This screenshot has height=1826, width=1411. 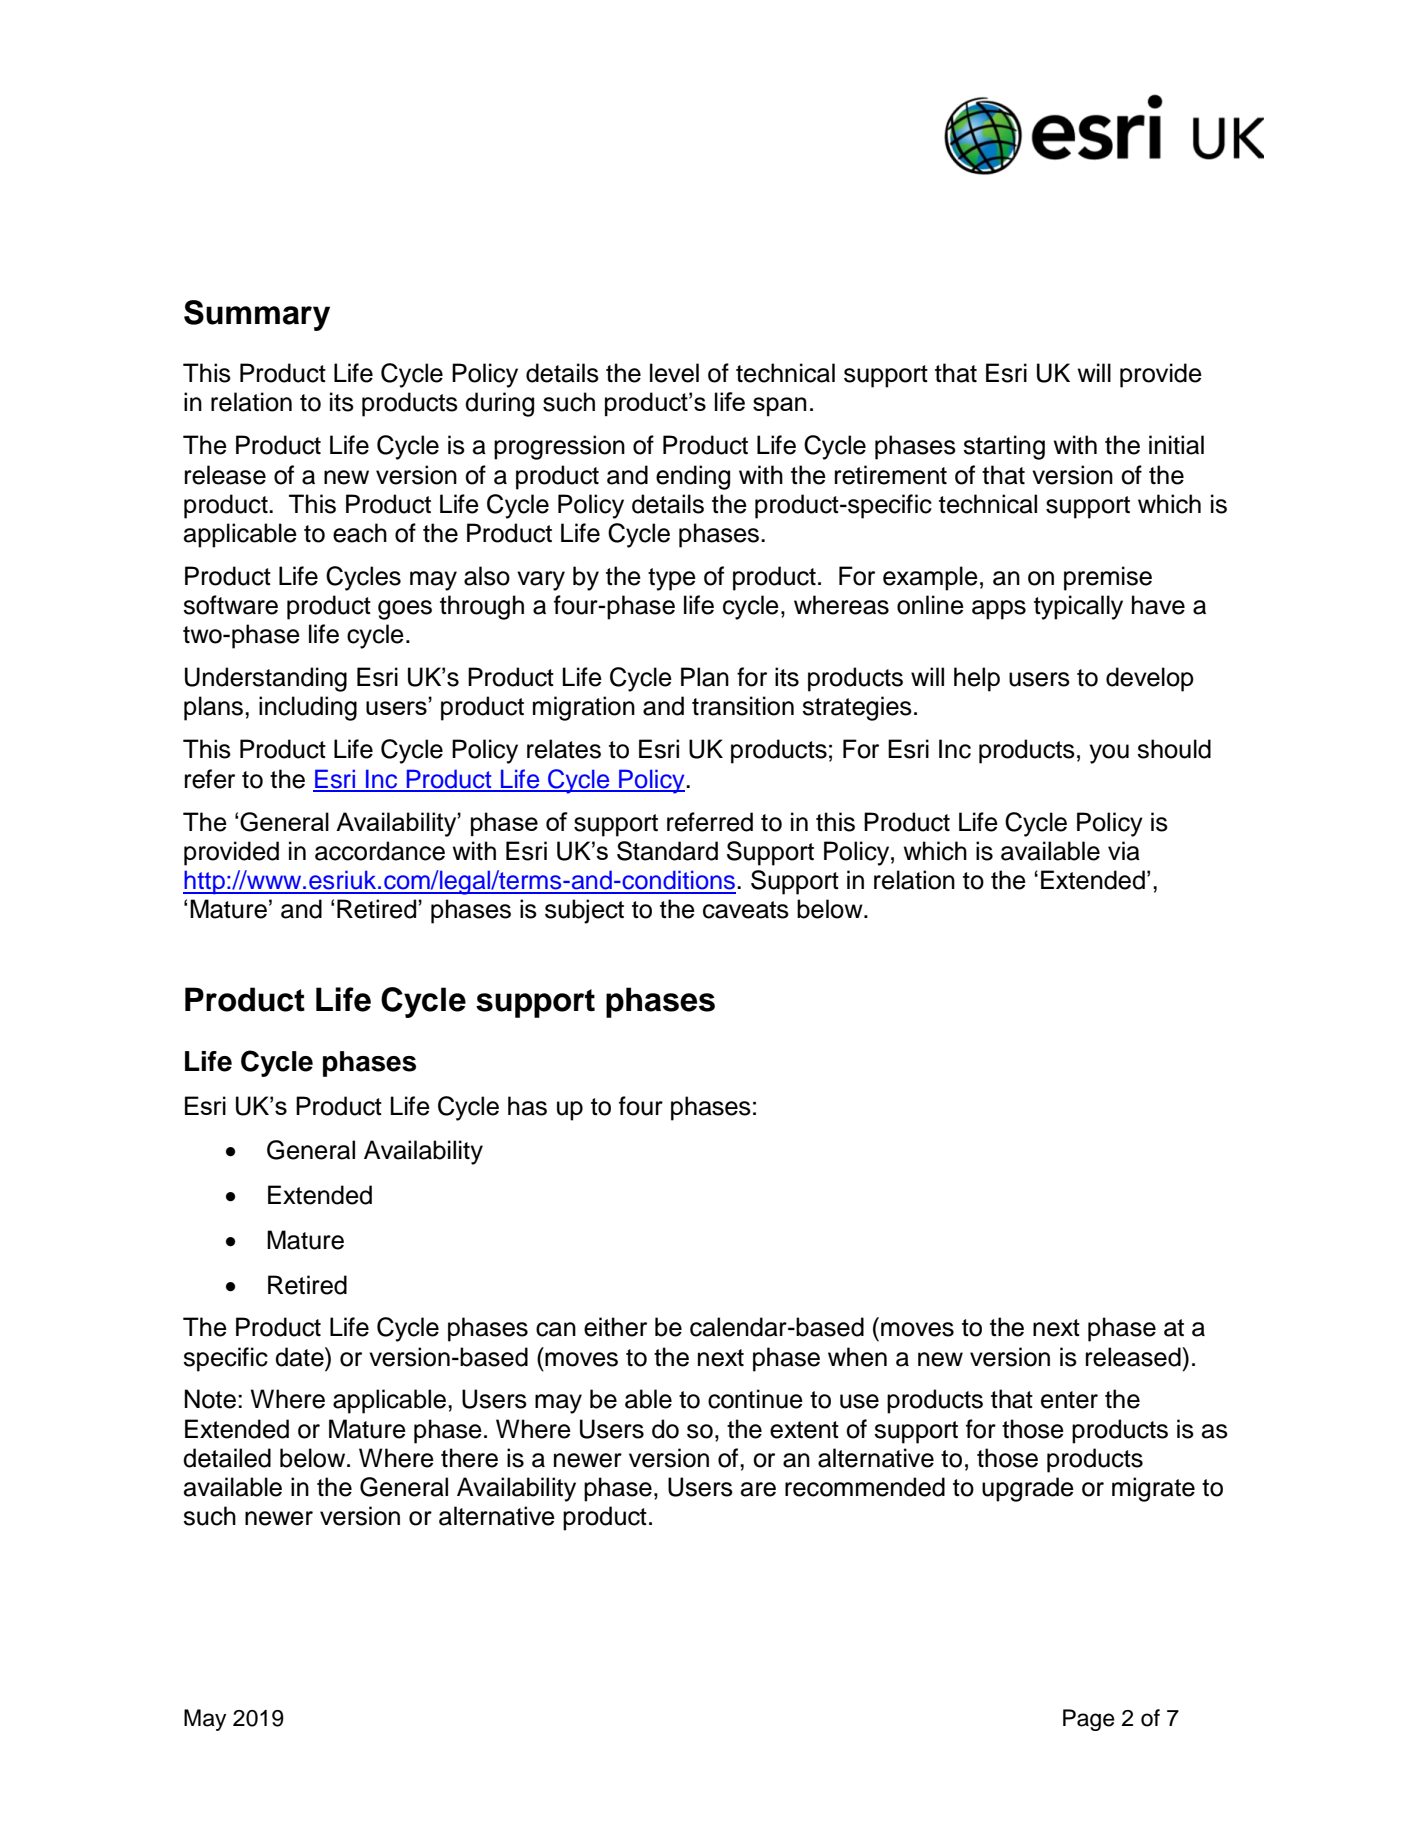 What do you see at coordinates (300, 1357) in the screenshot?
I see `date` at bounding box center [300, 1357].
